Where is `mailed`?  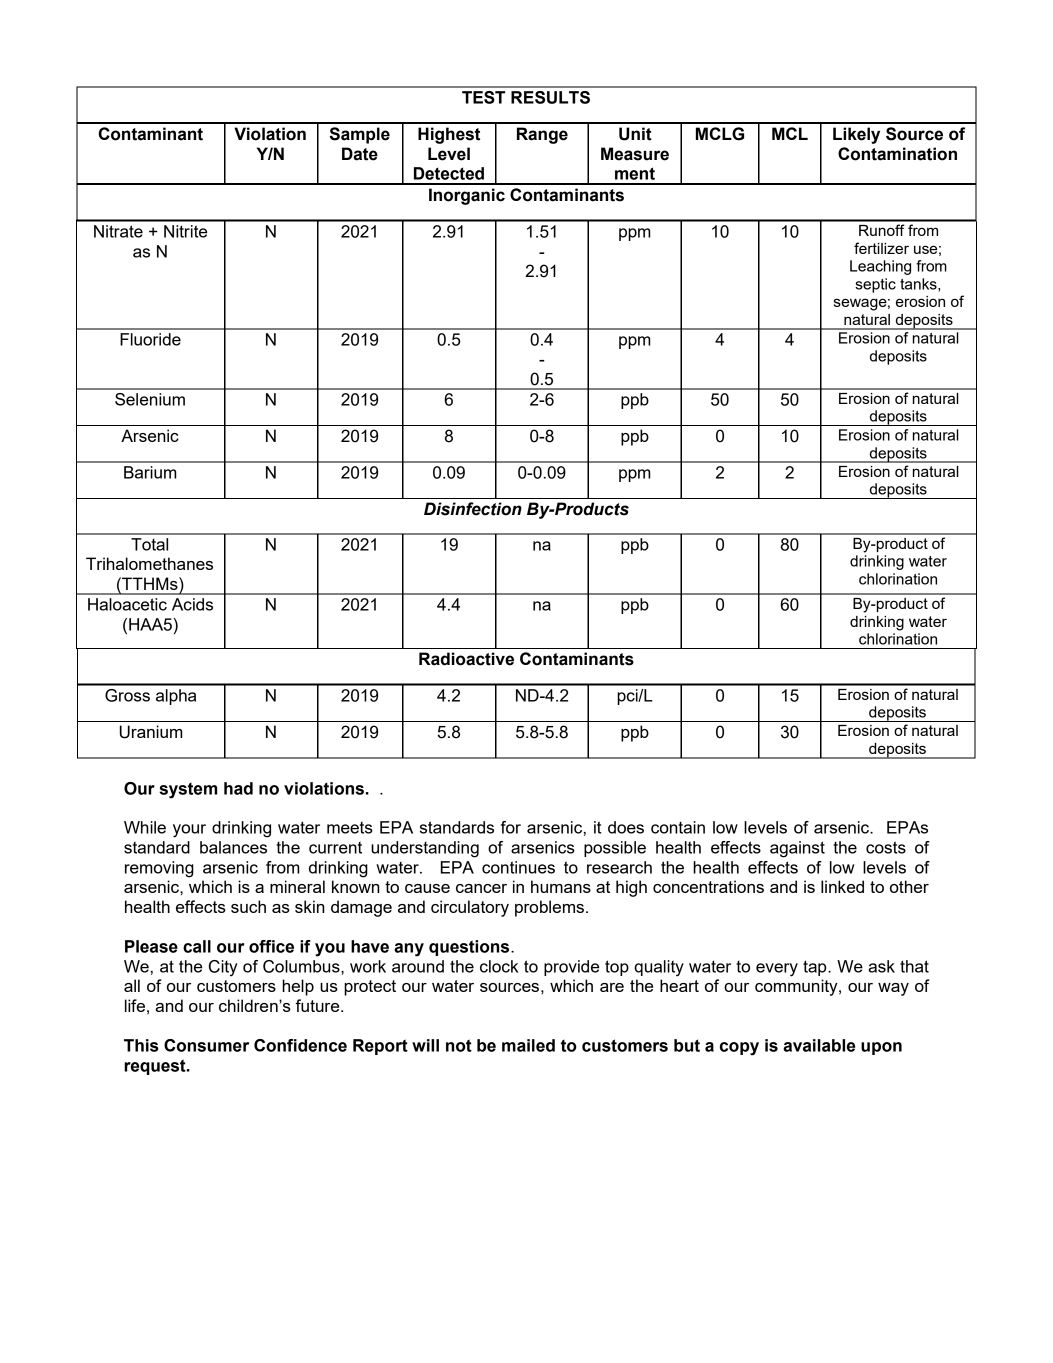 mailed is located at coordinates (528, 1045).
